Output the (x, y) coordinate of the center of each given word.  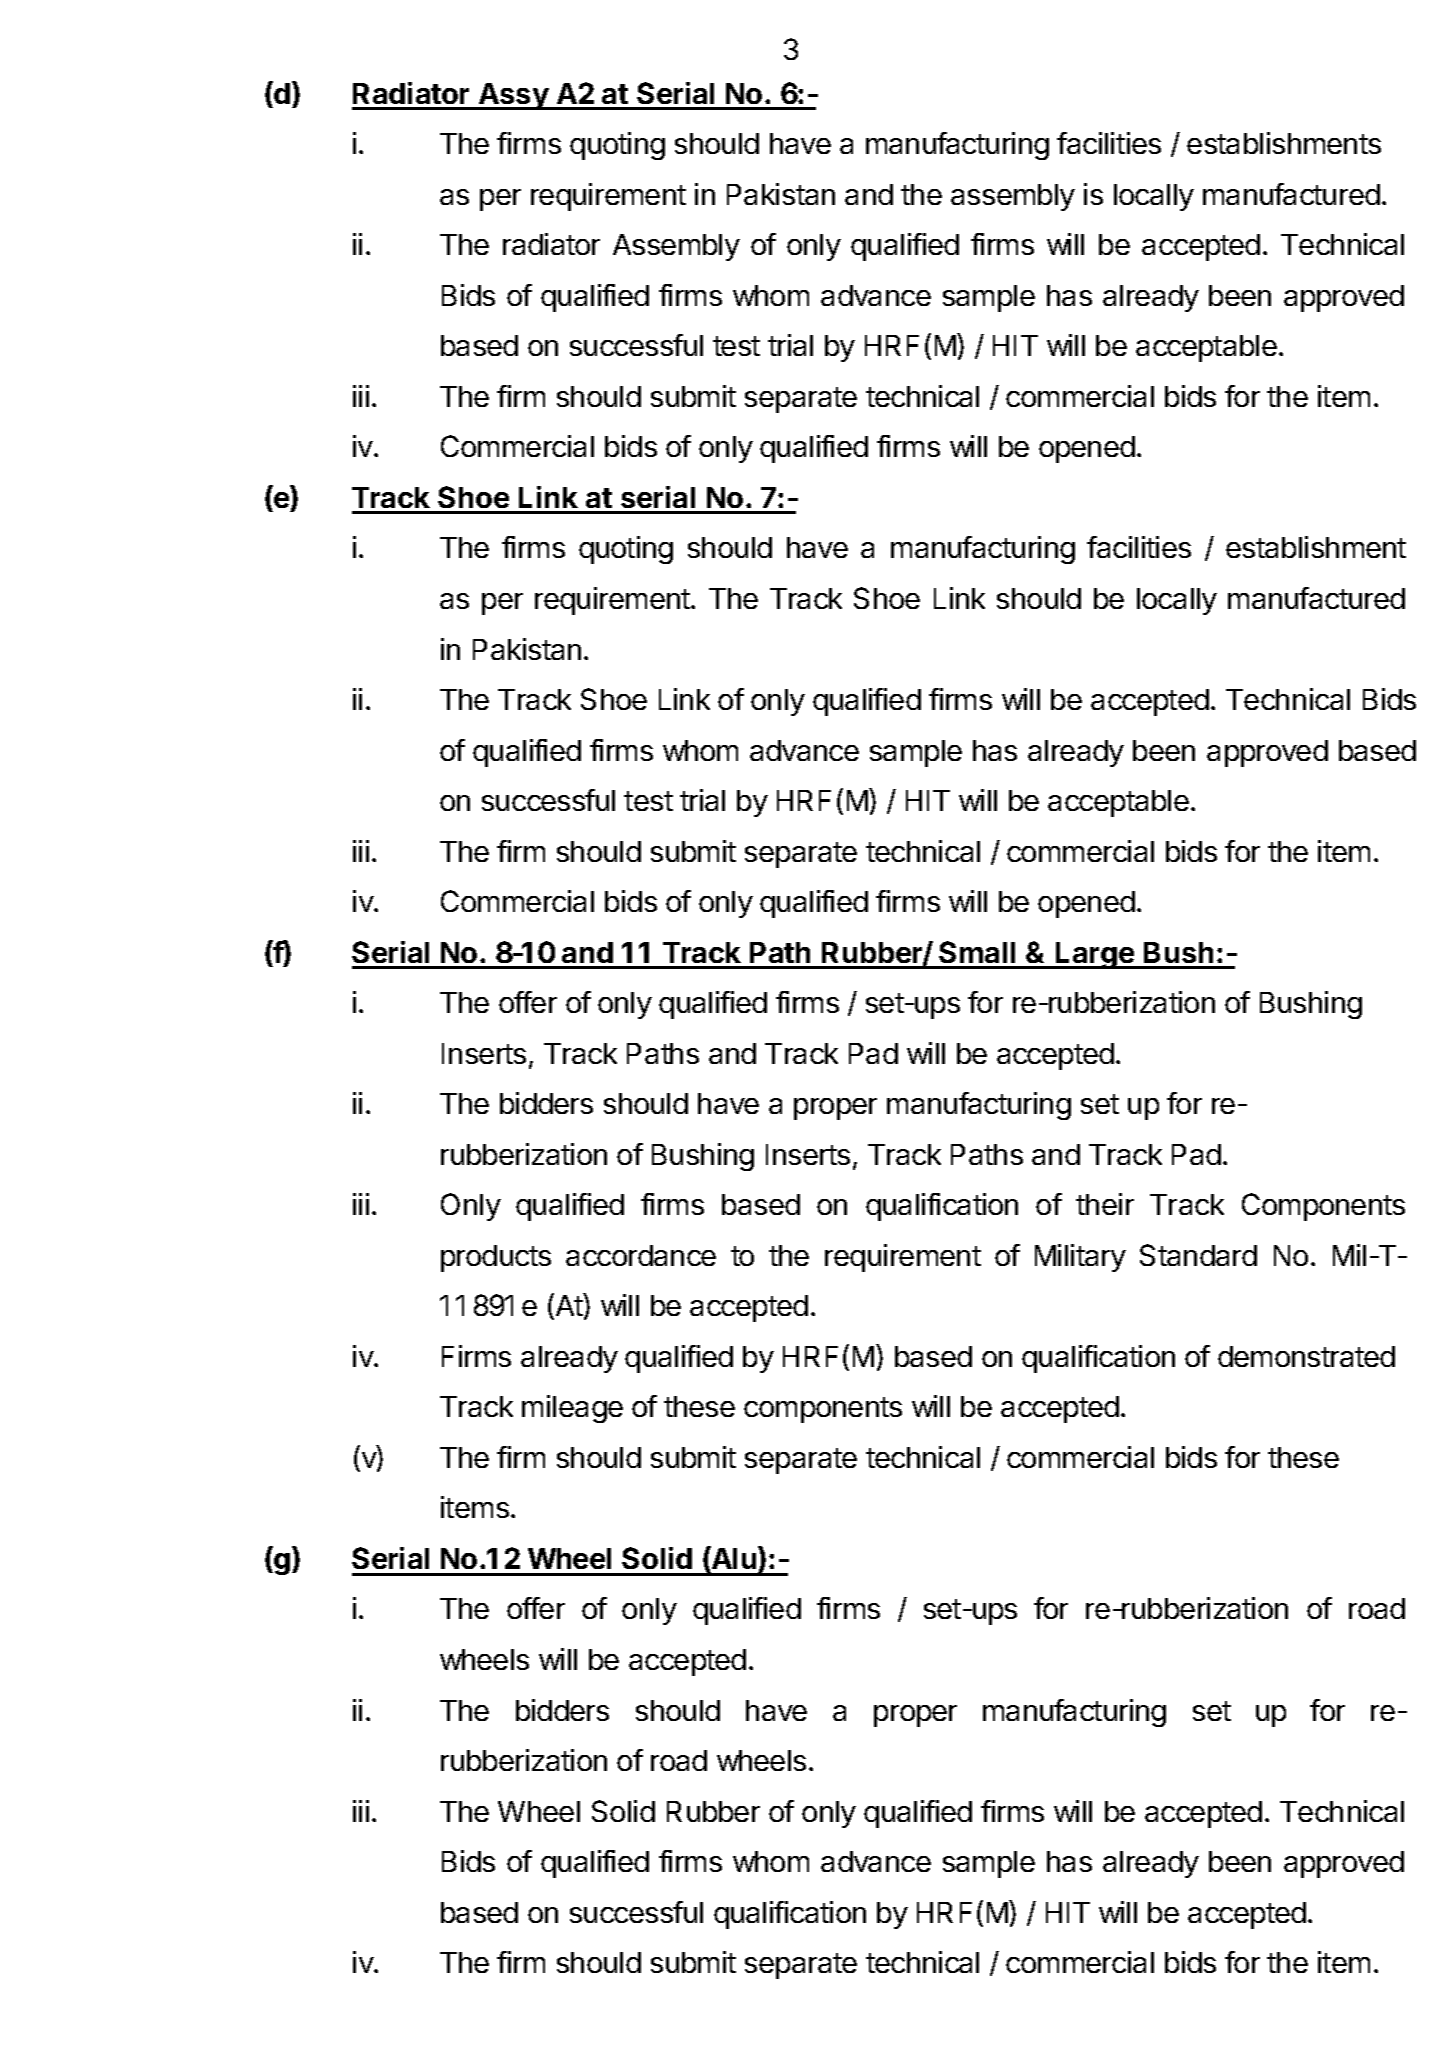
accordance (641, 1255)
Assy (514, 96)
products (496, 1258)
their (1105, 1204)
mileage (572, 1409)
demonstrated (1306, 1356)
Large (1095, 955)
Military (1080, 1258)
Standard (1198, 1255)
